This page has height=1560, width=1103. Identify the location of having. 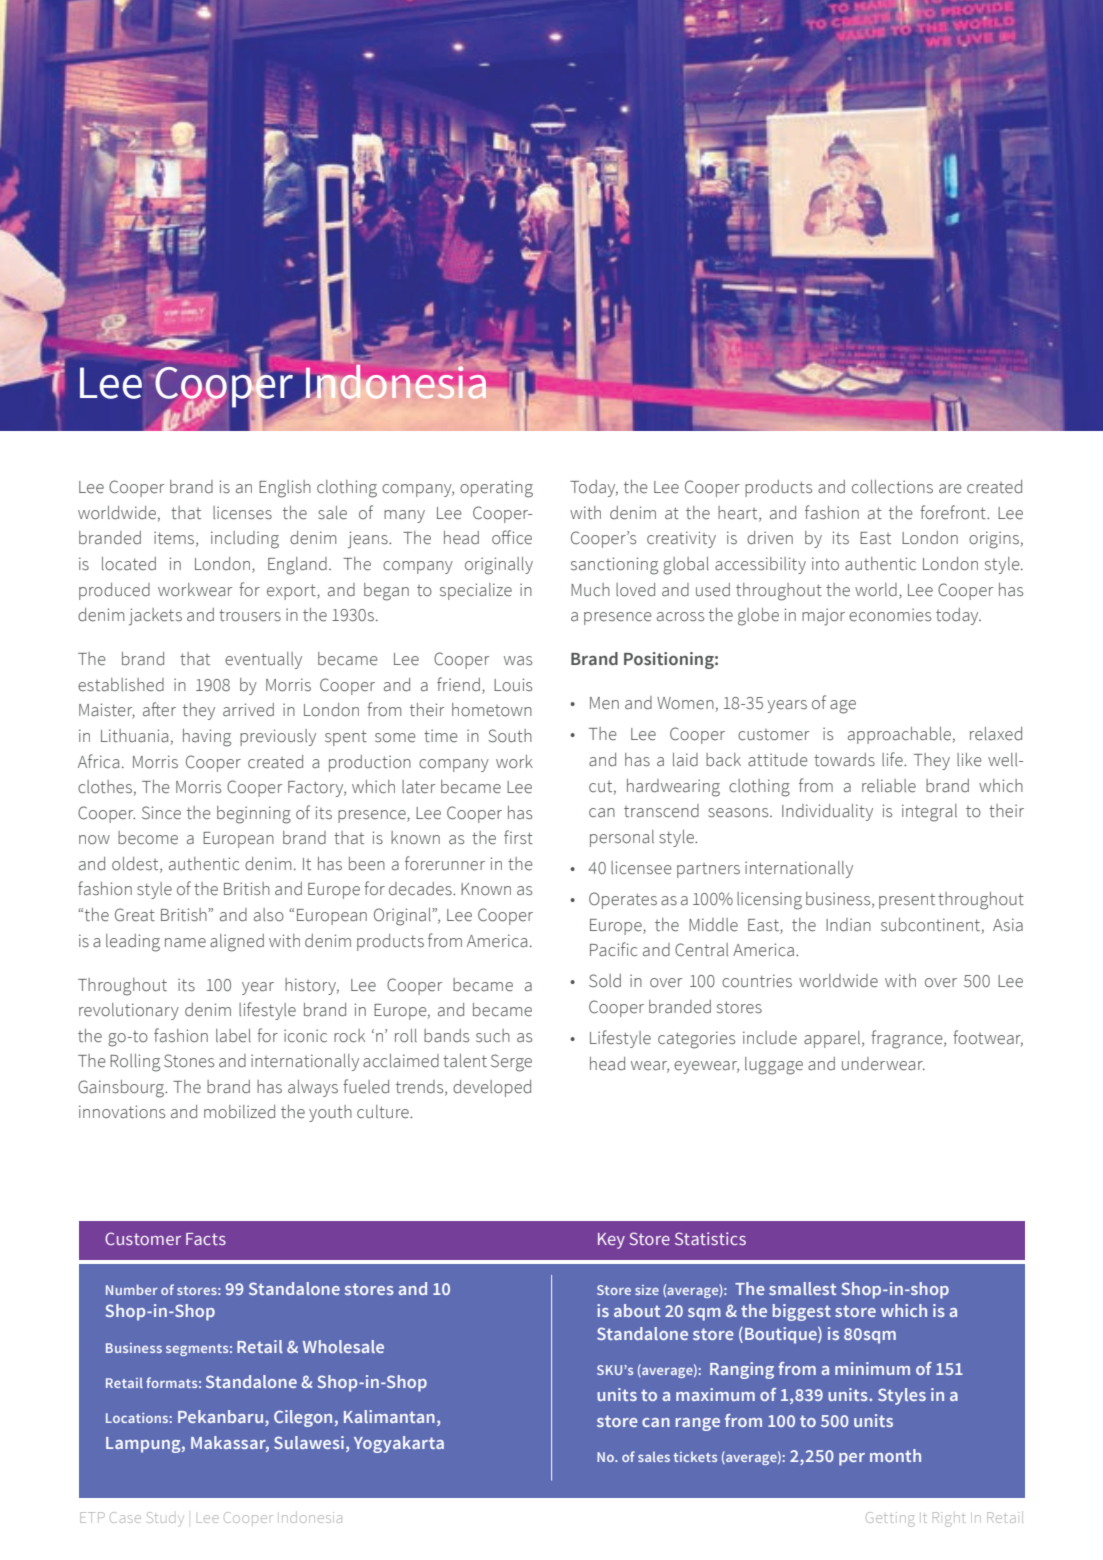
(207, 738).
